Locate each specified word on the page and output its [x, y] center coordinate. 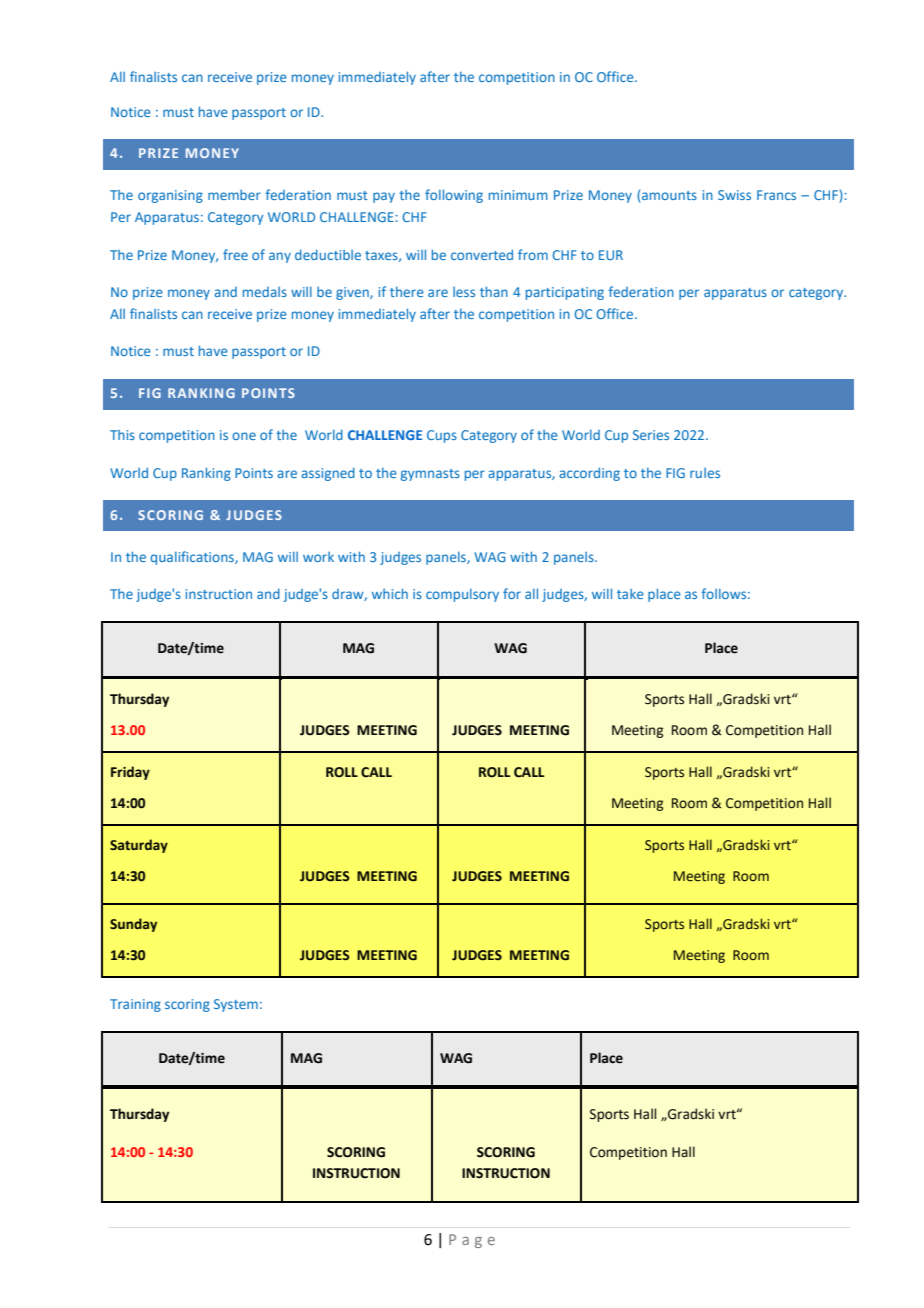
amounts [669, 195]
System [236, 1005]
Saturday [139, 846]
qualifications [193, 558]
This [122, 435]
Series [651, 435]
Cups [442, 436]
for [512, 593]
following [454, 196]
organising [170, 196]
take [630, 594]
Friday [130, 773]
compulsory [462, 595]
